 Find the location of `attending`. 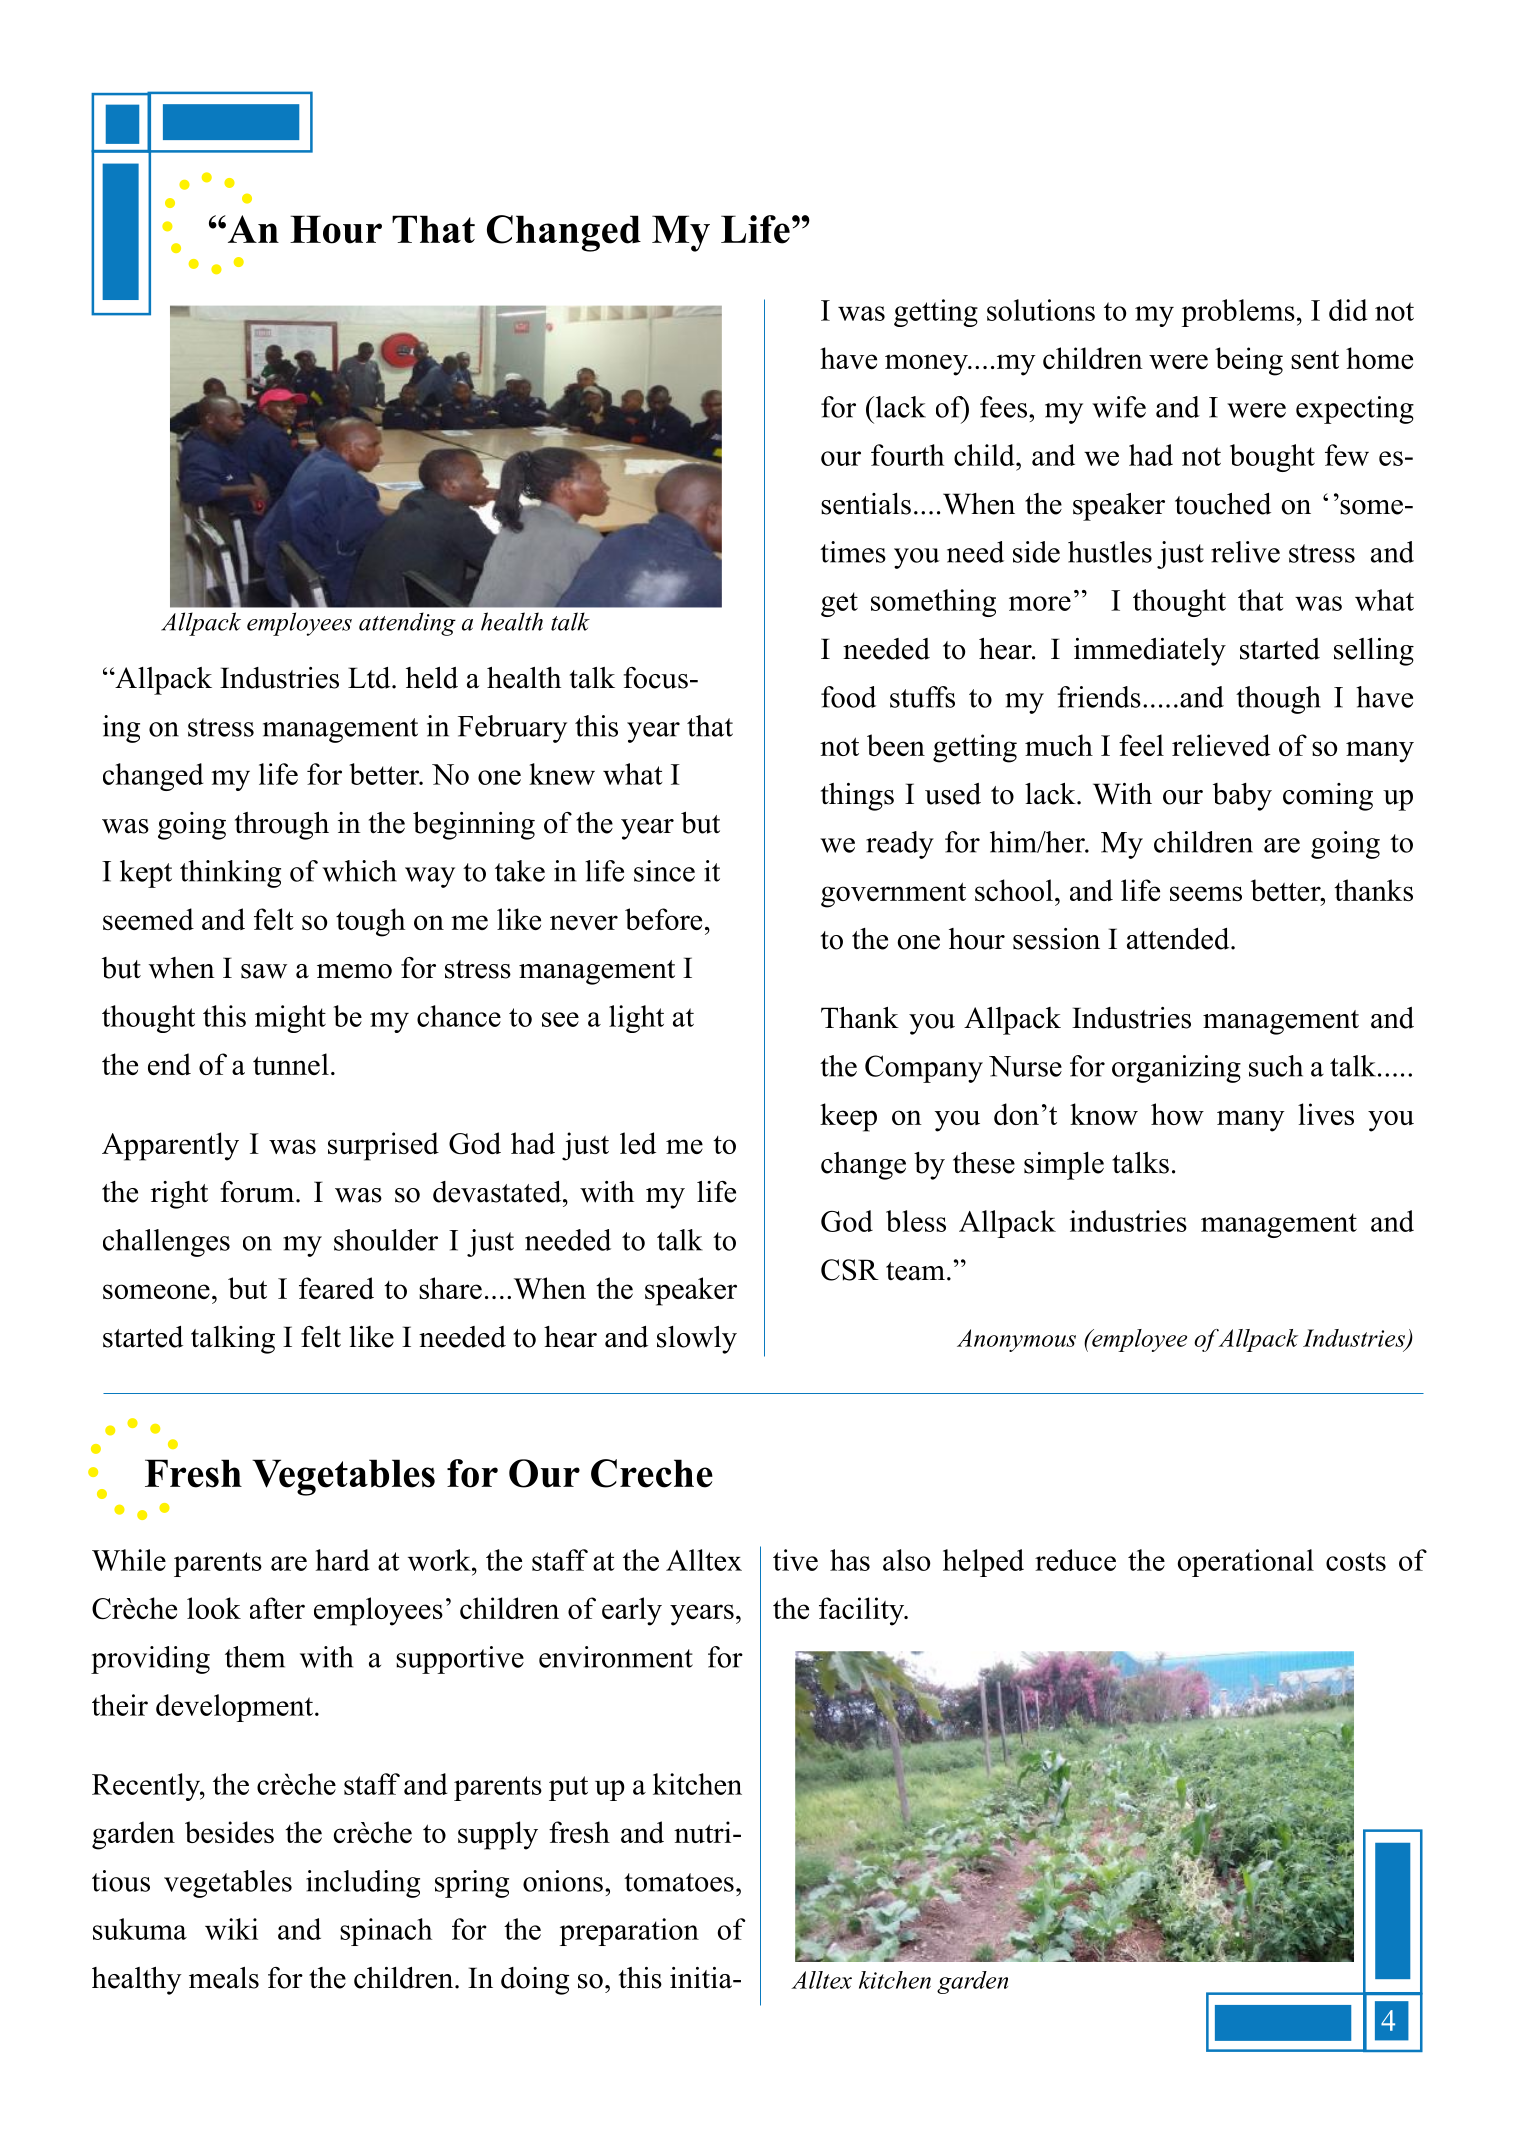

attending is located at coordinates (407, 624).
